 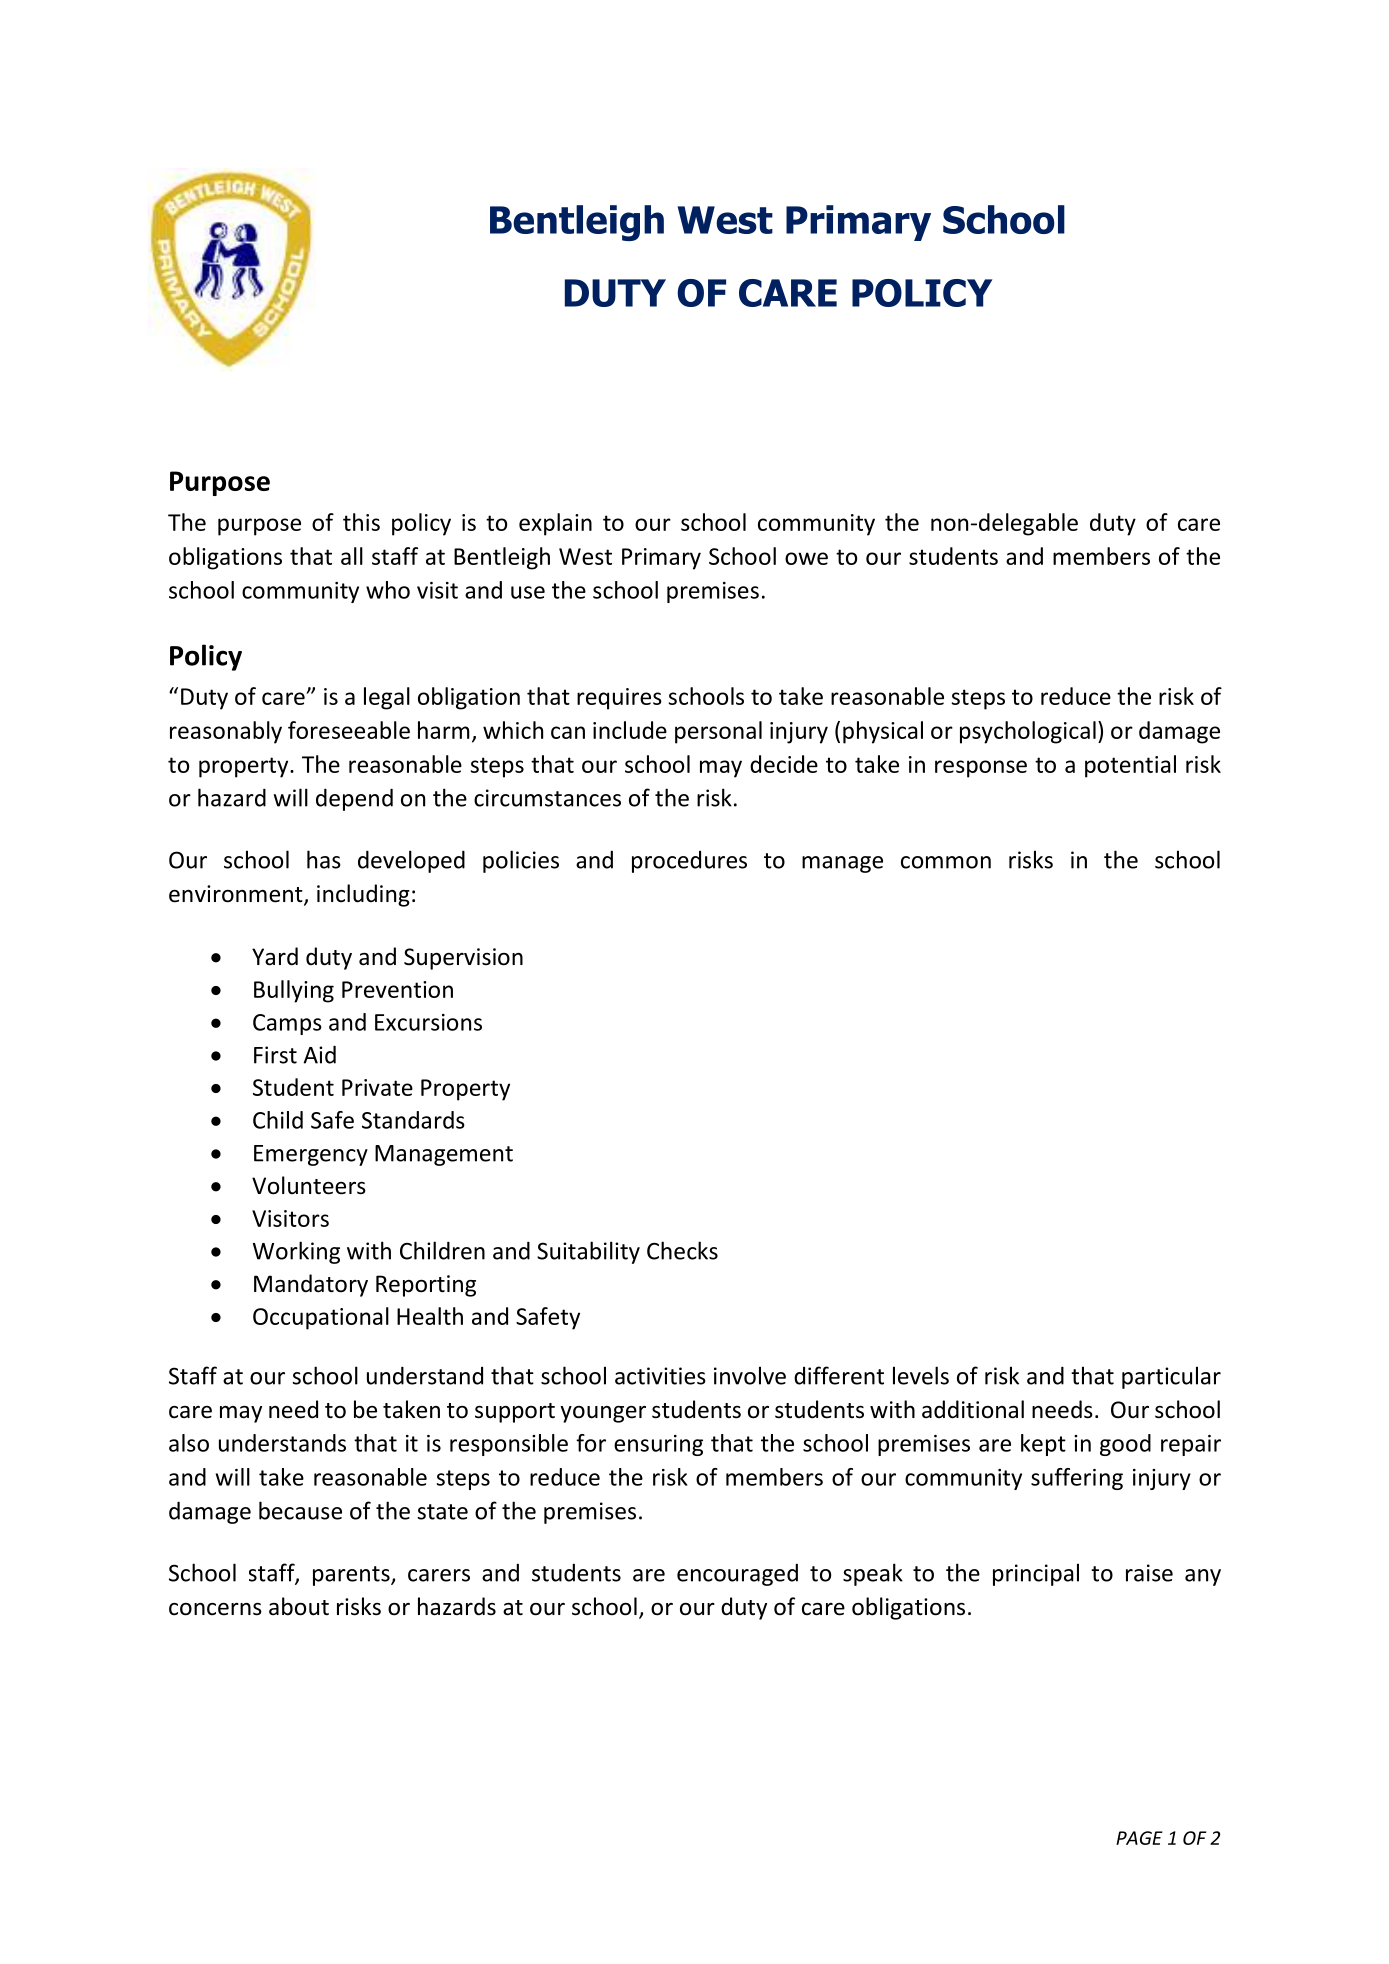 I want to click on about, so click(x=299, y=1606).
